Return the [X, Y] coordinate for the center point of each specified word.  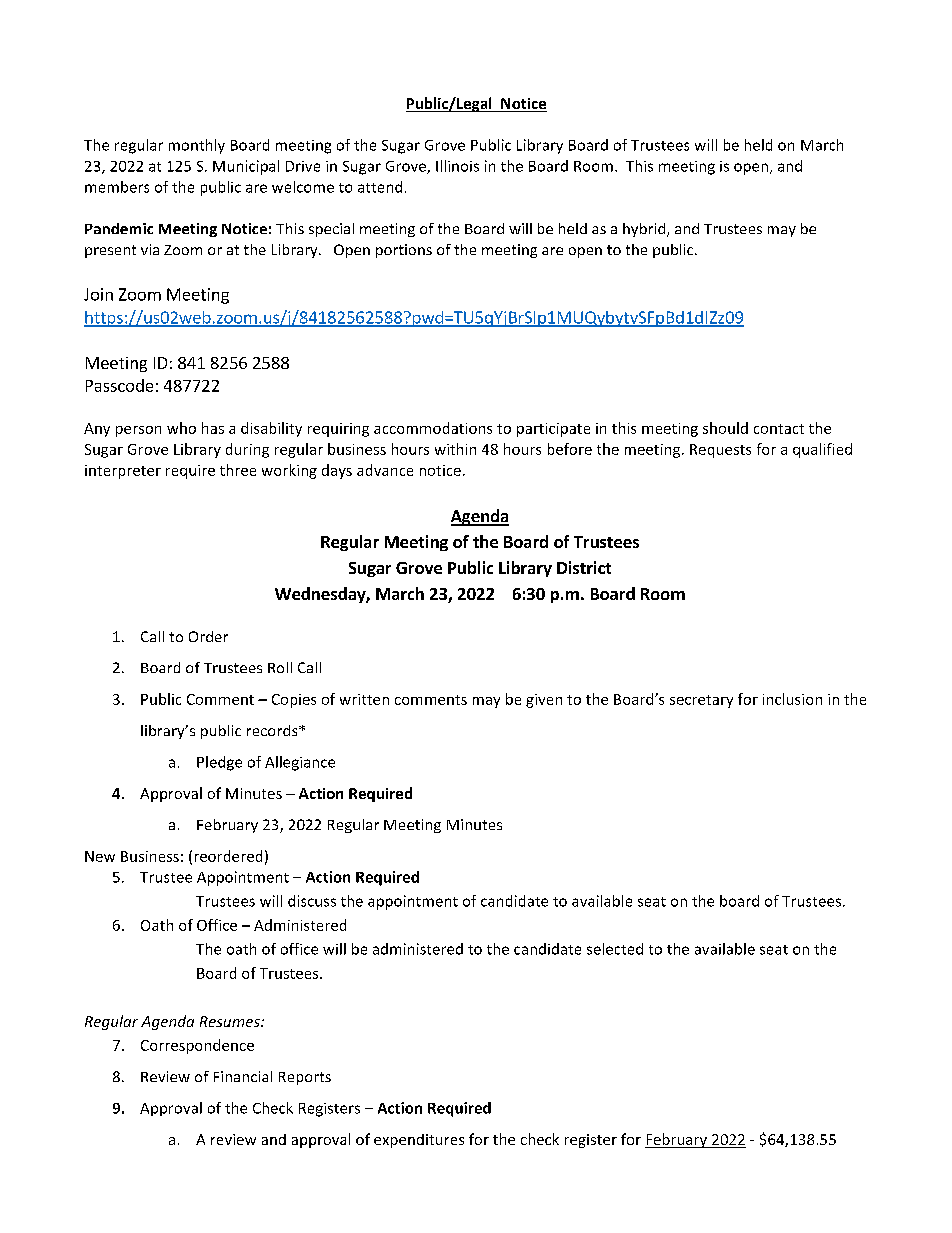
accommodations [433, 428]
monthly [197, 146]
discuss [312, 901]
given [544, 701]
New [100, 856]
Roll [280, 667]
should [725, 428]
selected [615, 949]
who [181, 428]
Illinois [457, 166]
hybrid [645, 230]
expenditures [419, 1141]
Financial [243, 1076]
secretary [701, 701]
